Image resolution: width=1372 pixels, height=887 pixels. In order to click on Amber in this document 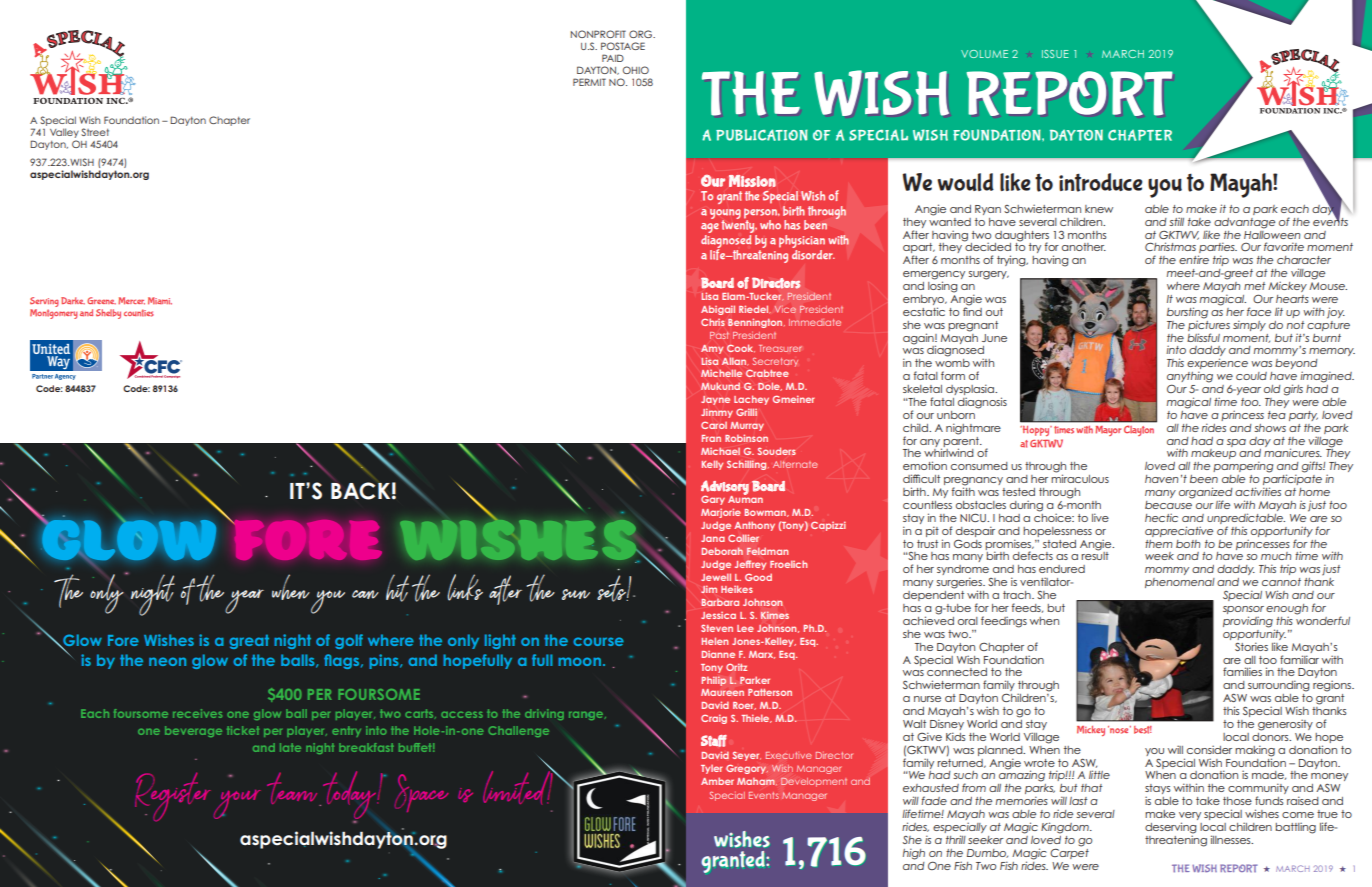, I will do `click(717, 781)`.
